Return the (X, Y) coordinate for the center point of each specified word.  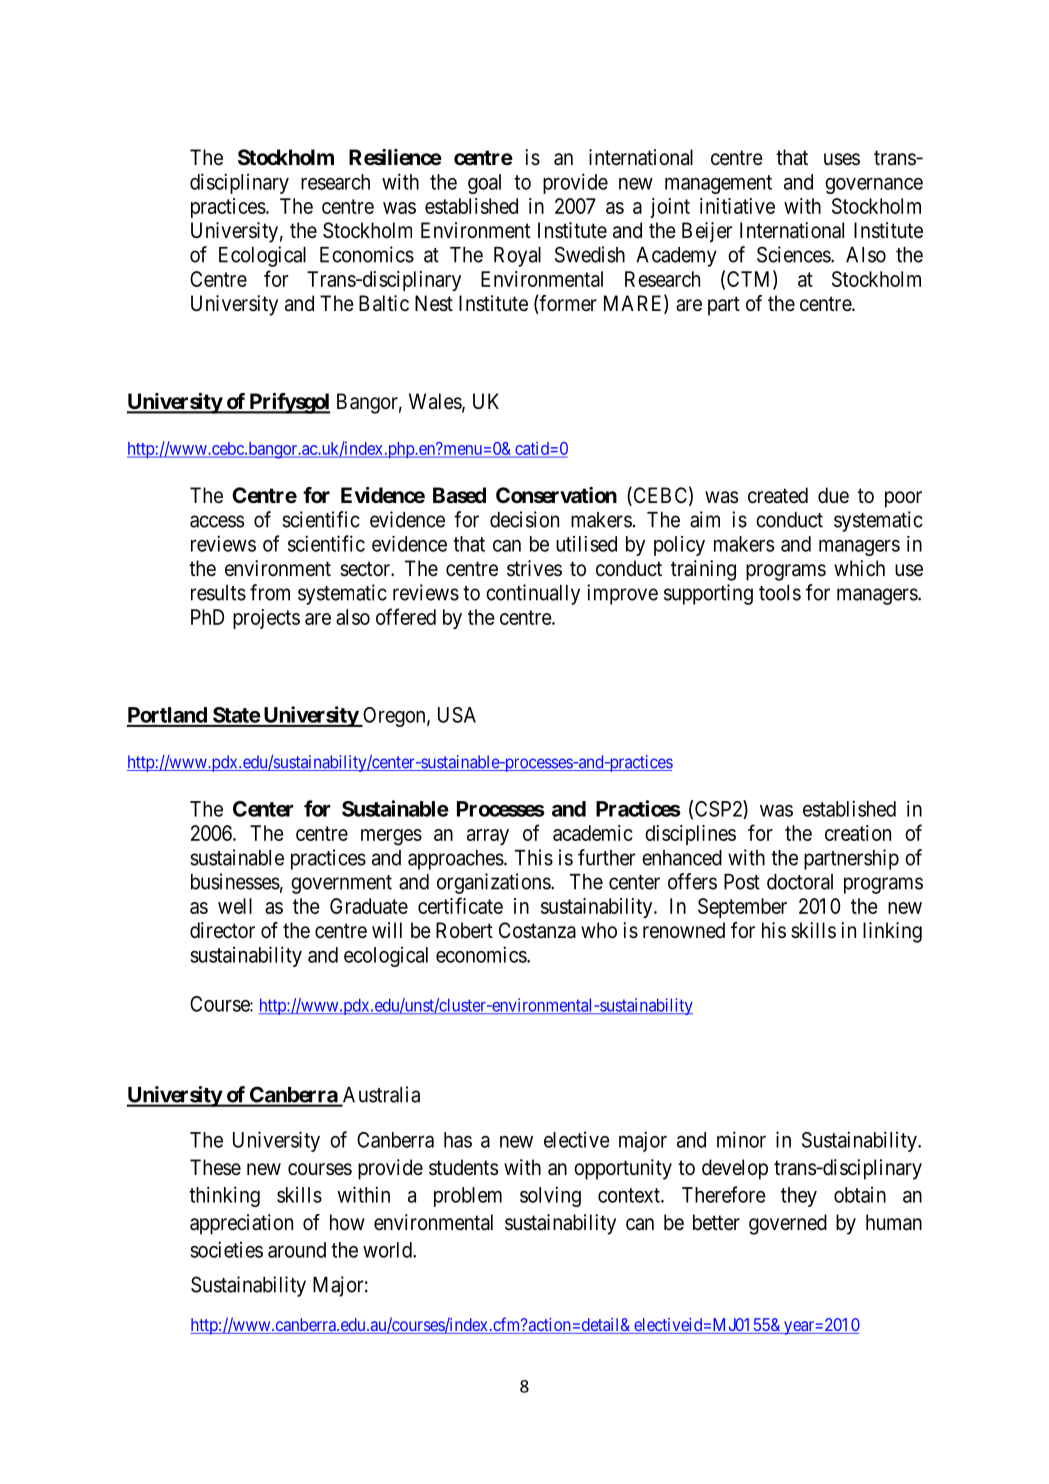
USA (457, 715)
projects (266, 619)
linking (892, 932)
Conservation (556, 495)
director (222, 930)
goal (484, 184)
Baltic (384, 303)
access (217, 521)
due (833, 495)
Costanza (537, 930)
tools (780, 593)
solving (550, 1196)
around (297, 1250)
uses (842, 159)
